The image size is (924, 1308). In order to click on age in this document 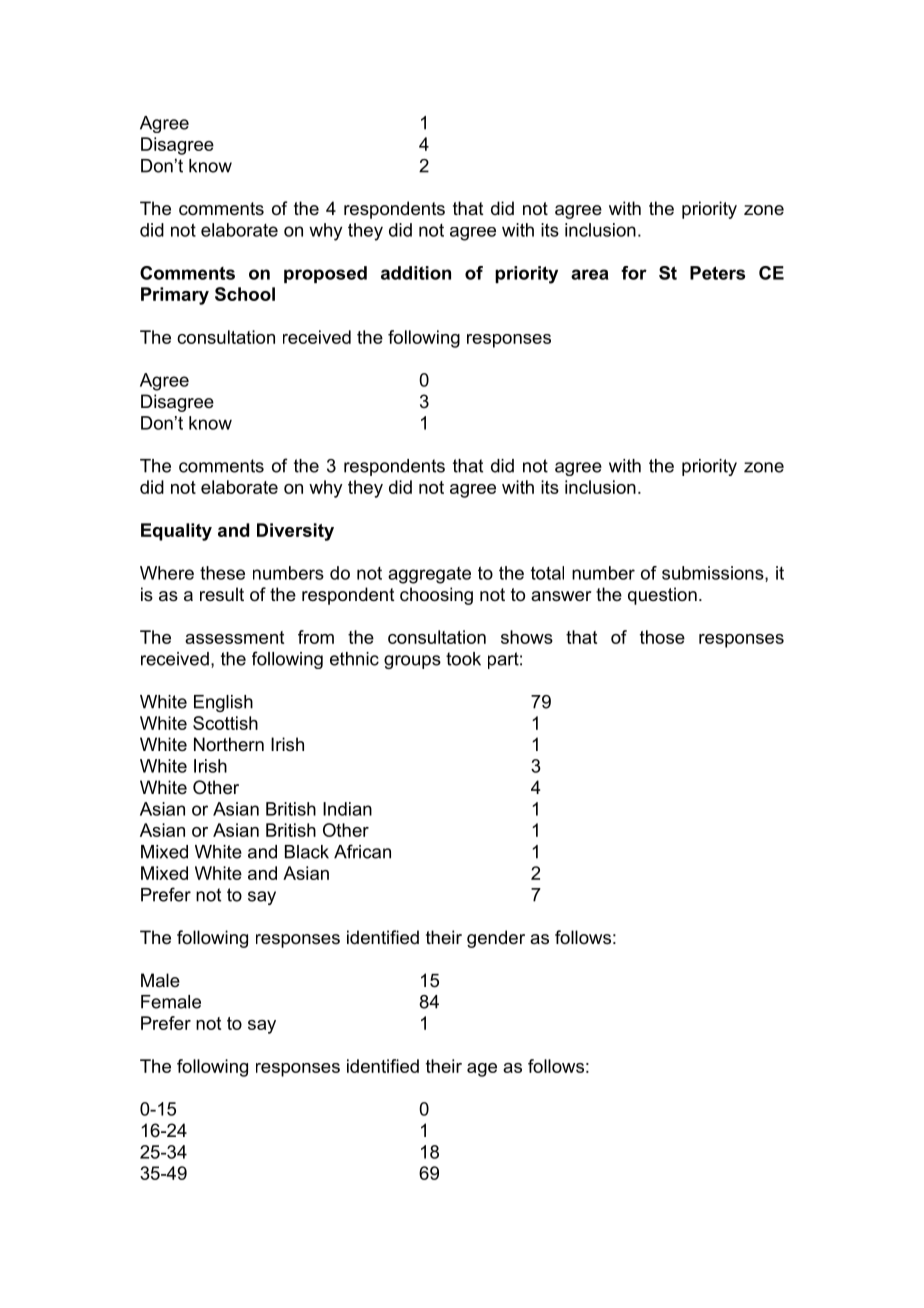, I will do `click(482, 1070)`.
